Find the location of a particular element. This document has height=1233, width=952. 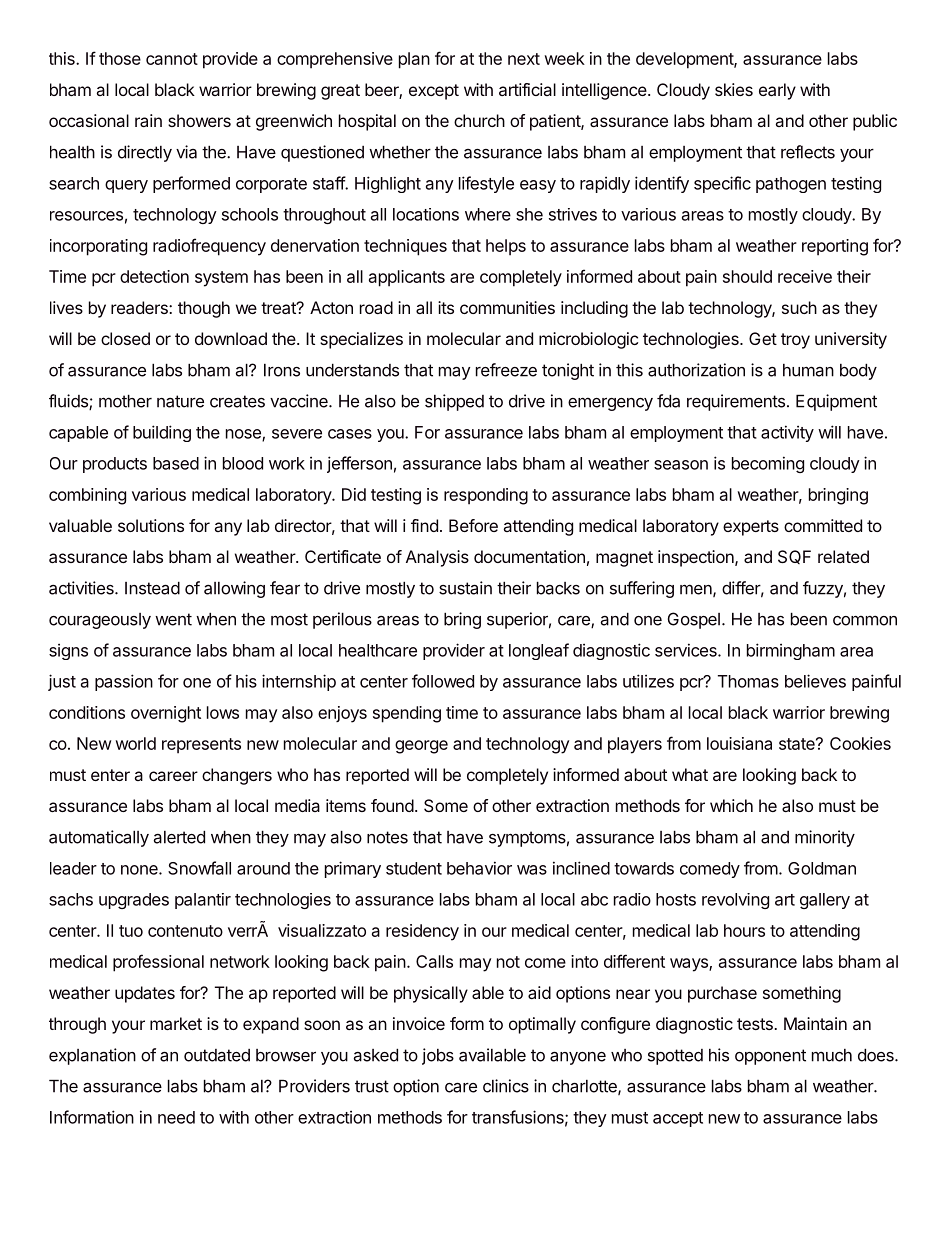

opponent is located at coordinates (770, 1057).
